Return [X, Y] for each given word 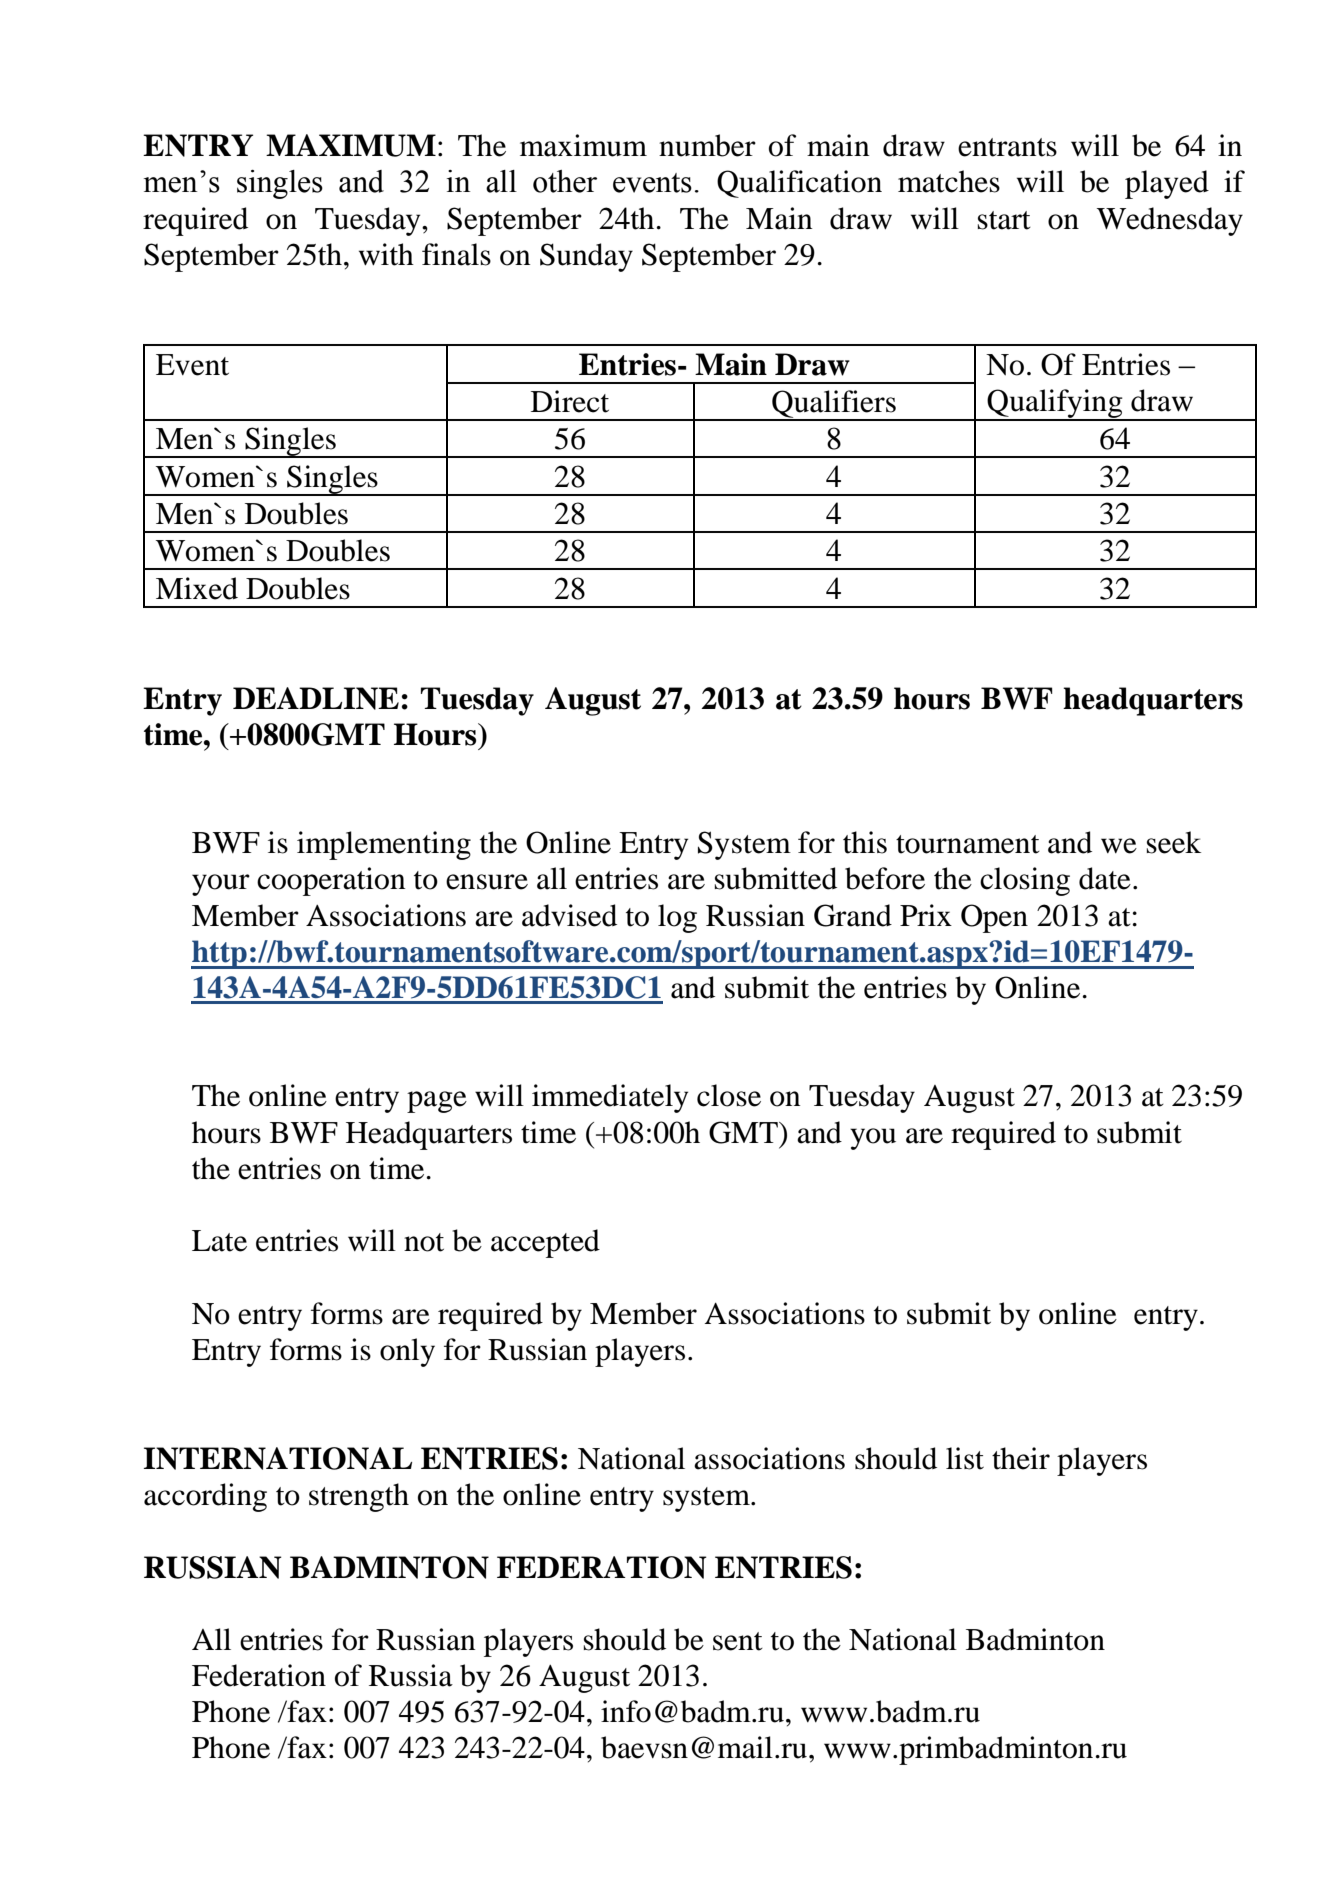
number [707, 145]
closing [1025, 881]
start [1004, 220]
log [677, 918]
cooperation [331, 881]
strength [359, 1497]
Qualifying [1055, 404]
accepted [545, 1243]
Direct [570, 401]
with [386, 254]
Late [219, 1241]
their [1021, 1458]
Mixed [197, 588]
